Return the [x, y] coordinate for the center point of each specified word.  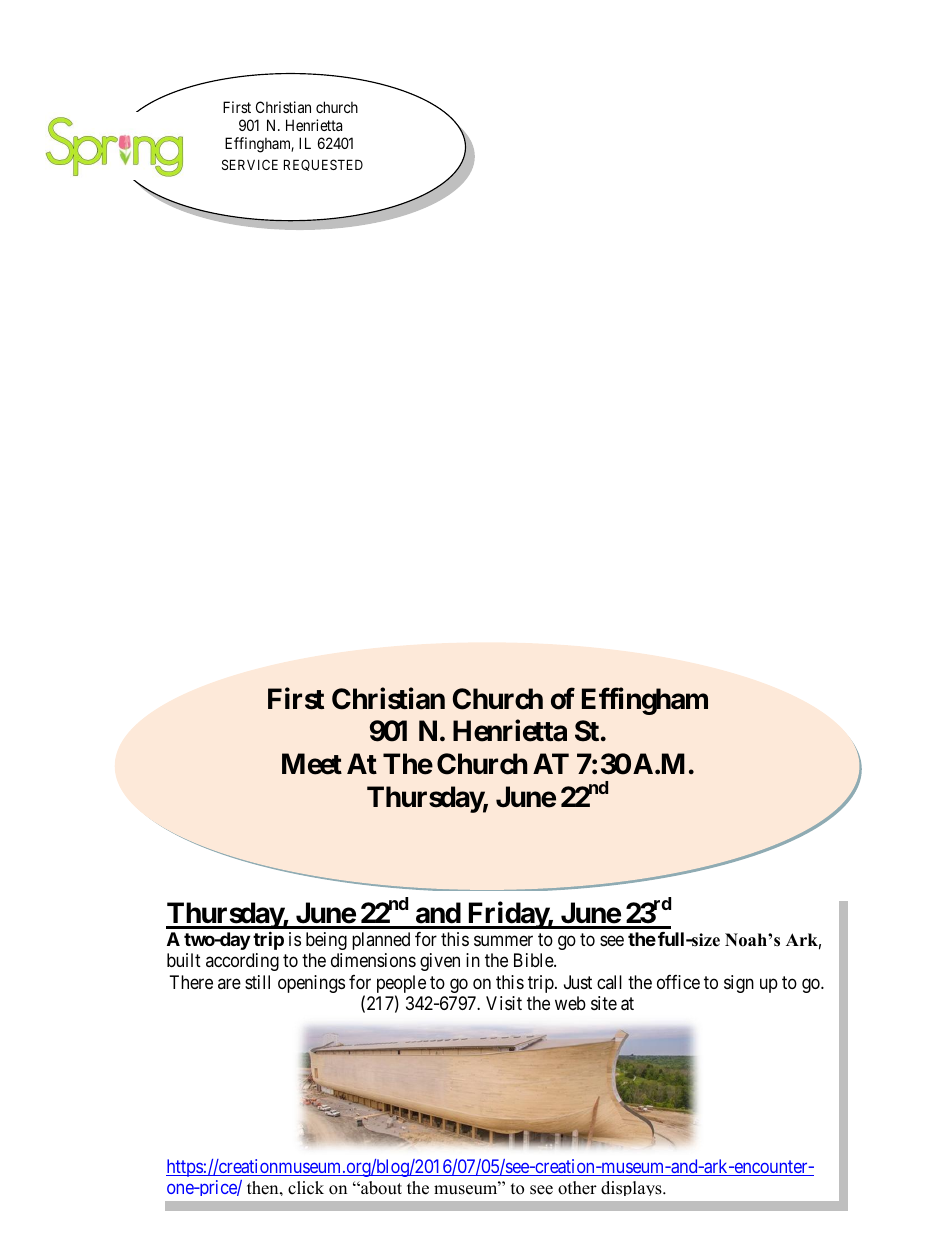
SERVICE [250, 164]
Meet [312, 764]
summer [503, 940]
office [678, 982]
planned [381, 941]
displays [632, 1188]
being [326, 941]
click [306, 1188]
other [577, 1188]
